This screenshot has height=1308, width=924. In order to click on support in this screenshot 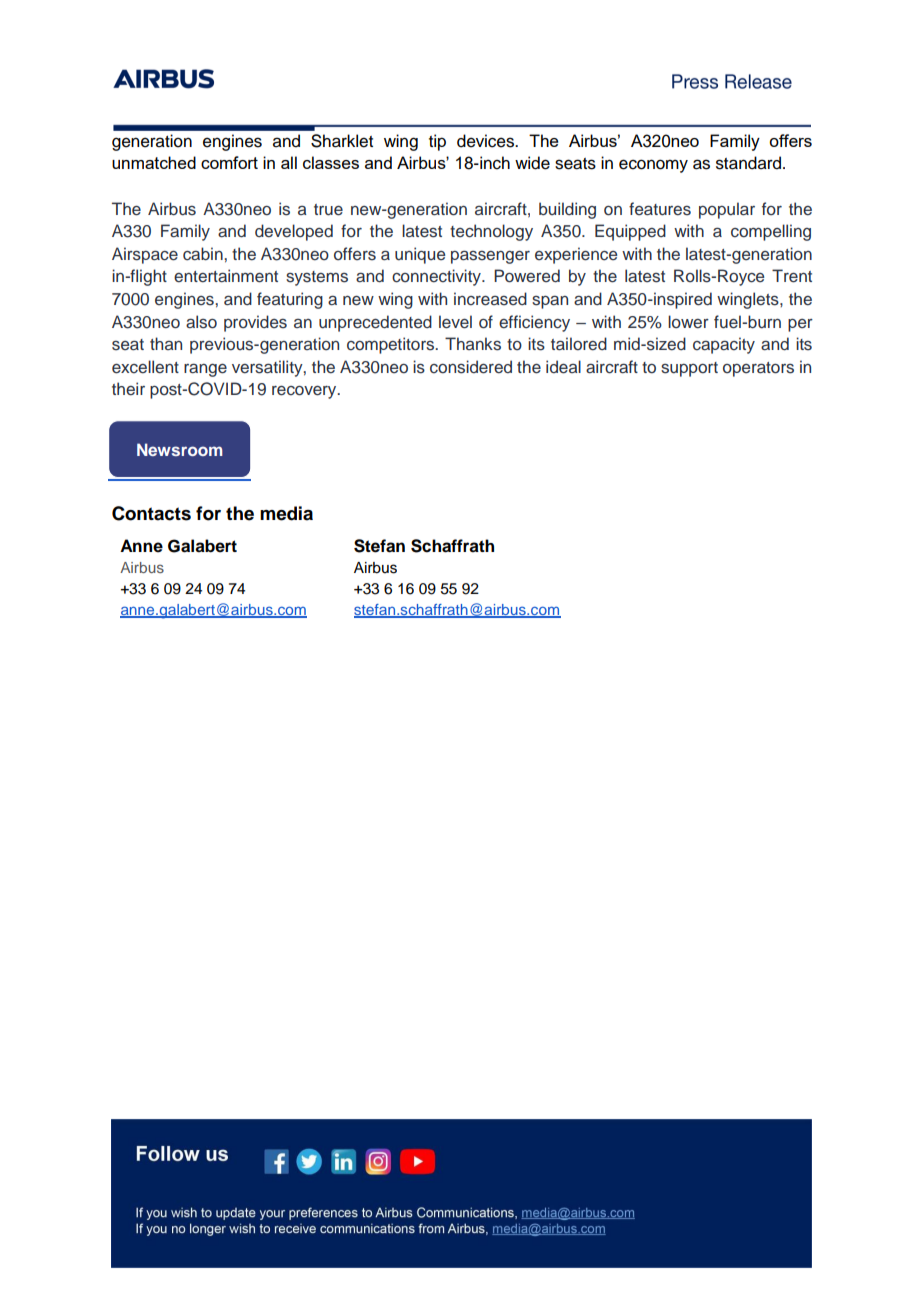, I will do `click(689, 369)`.
